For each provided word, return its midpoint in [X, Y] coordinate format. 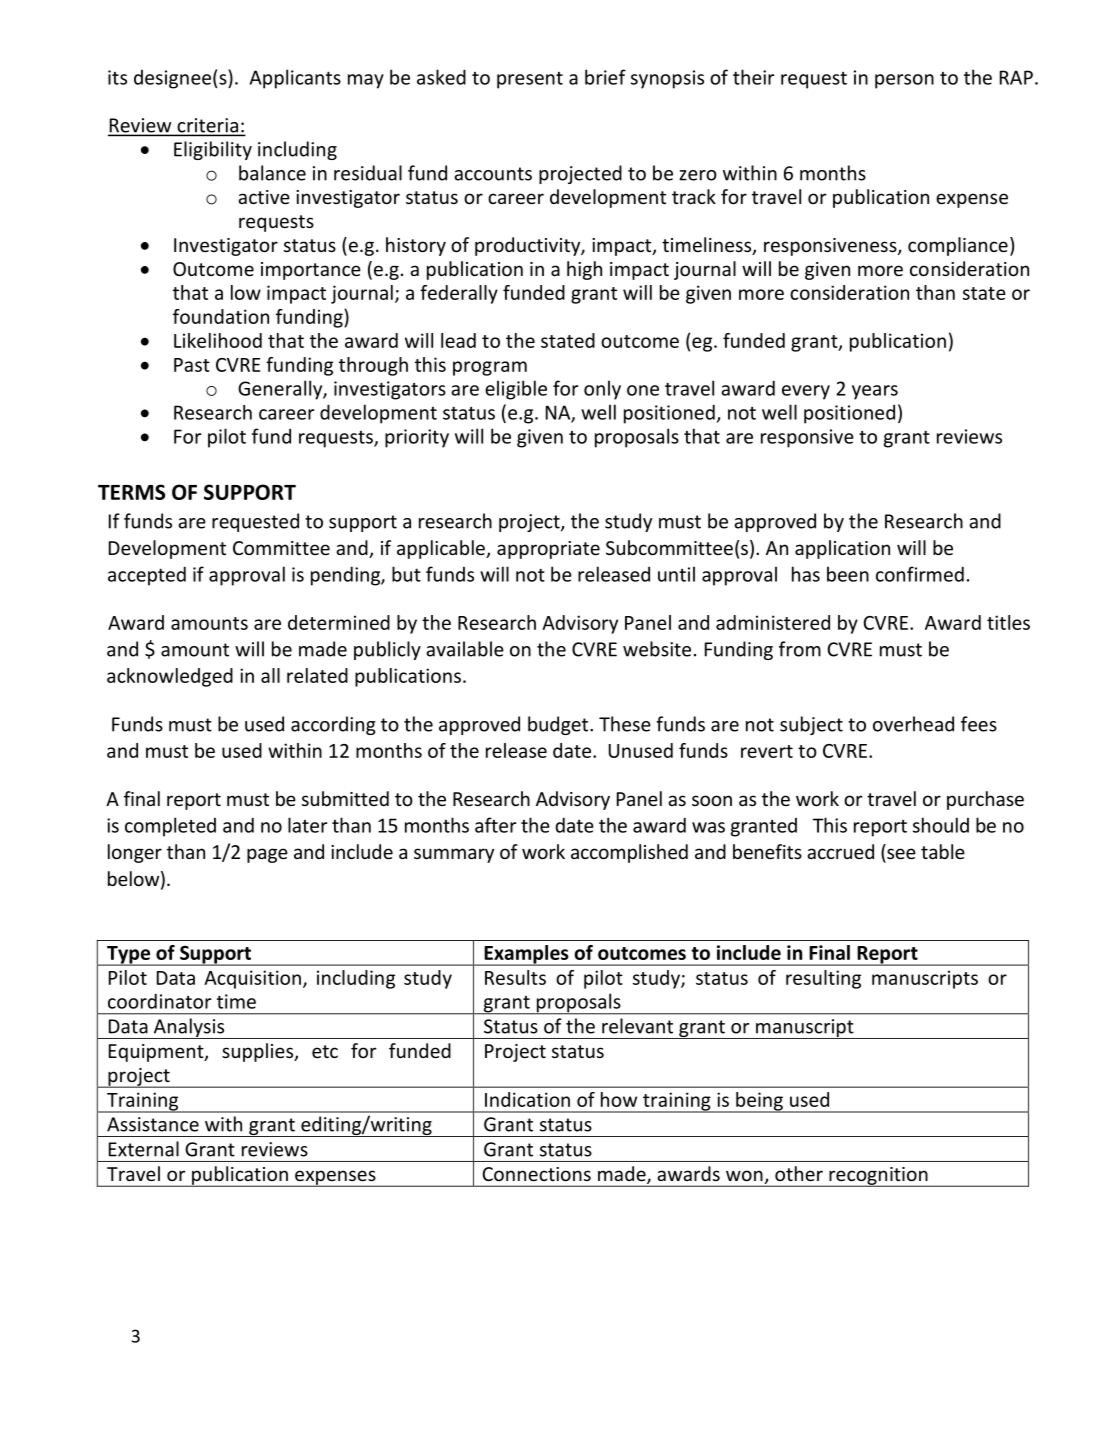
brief [605, 77]
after [496, 825]
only [602, 390]
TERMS [131, 492]
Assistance [153, 1124]
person [904, 81]
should [941, 825]
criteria [207, 126]
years [875, 392]
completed [170, 827]
